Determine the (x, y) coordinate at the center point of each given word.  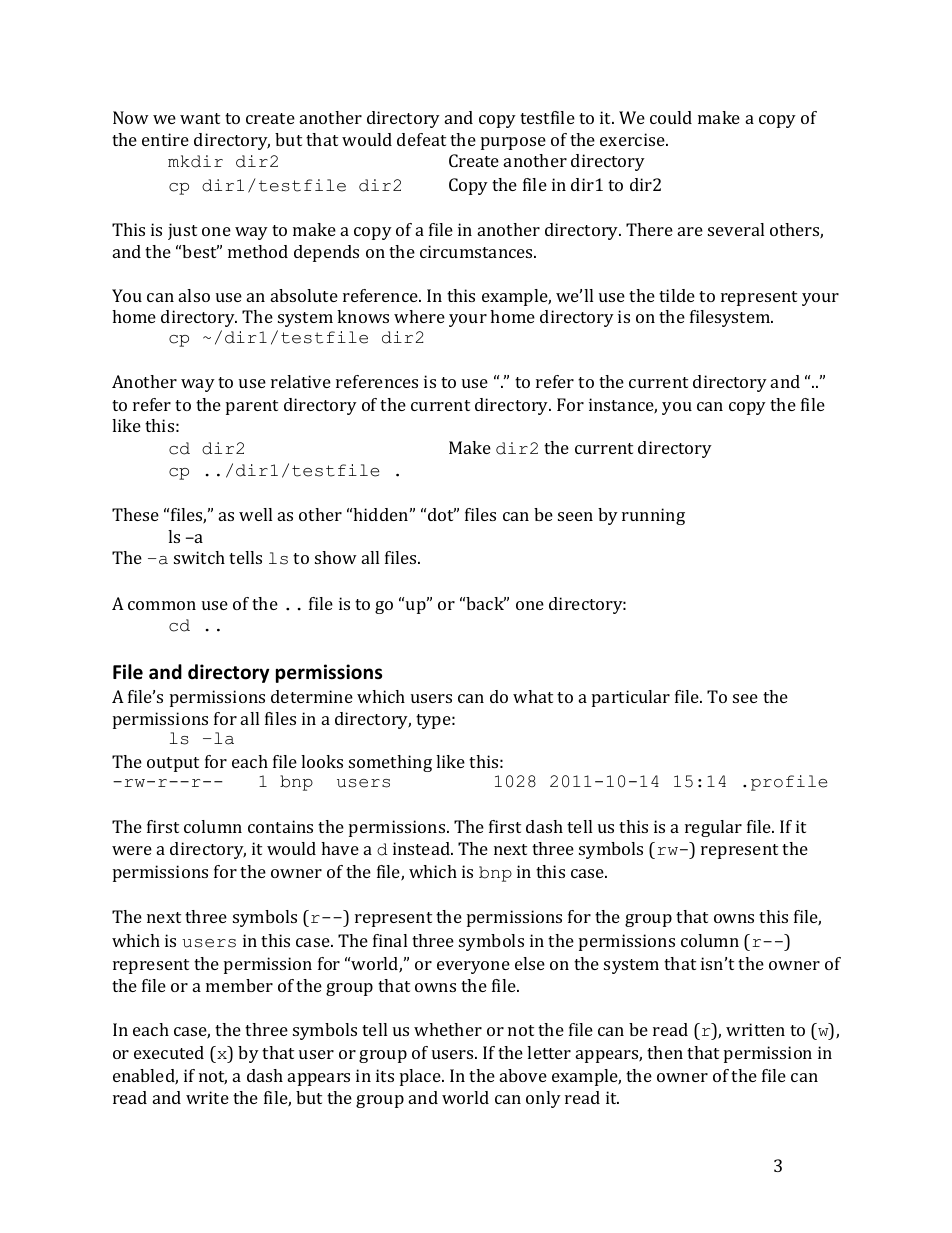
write (207, 1097)
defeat (421, 139)
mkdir (195, 161)
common (162, 605)
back (486, 603)
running (653, 516)
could (671, 117)
